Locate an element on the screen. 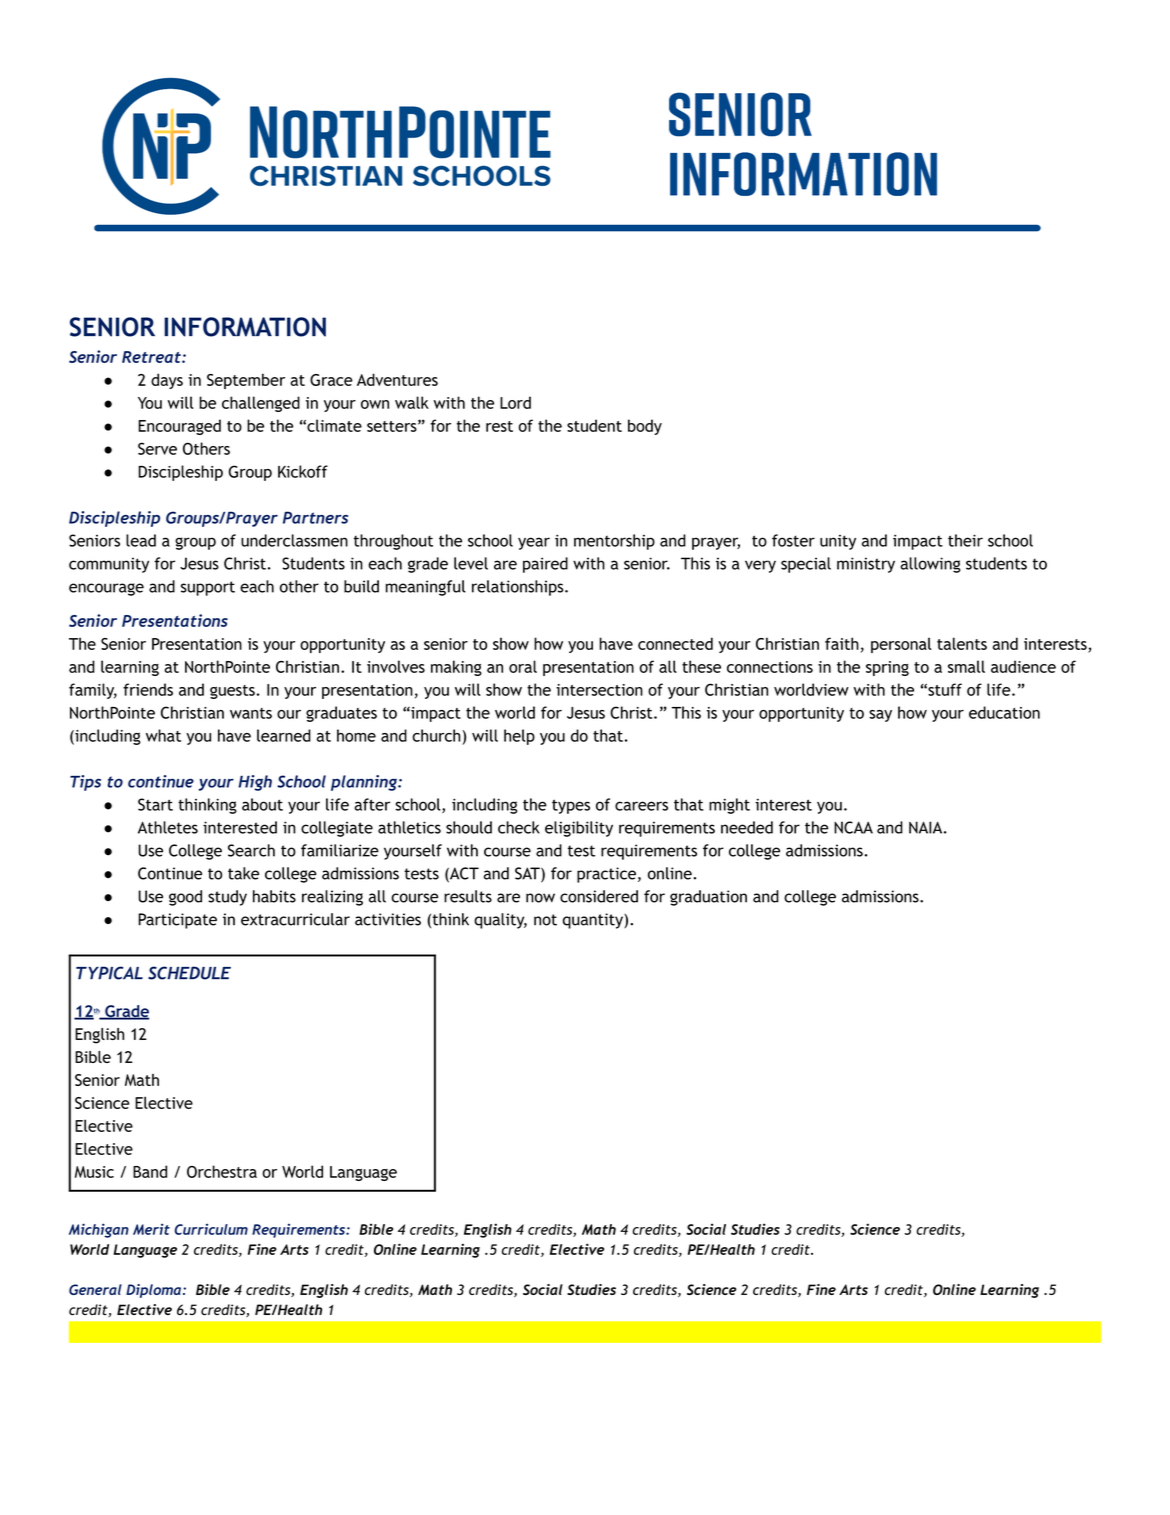  Diploma is located at coordinates (153, 1291).
